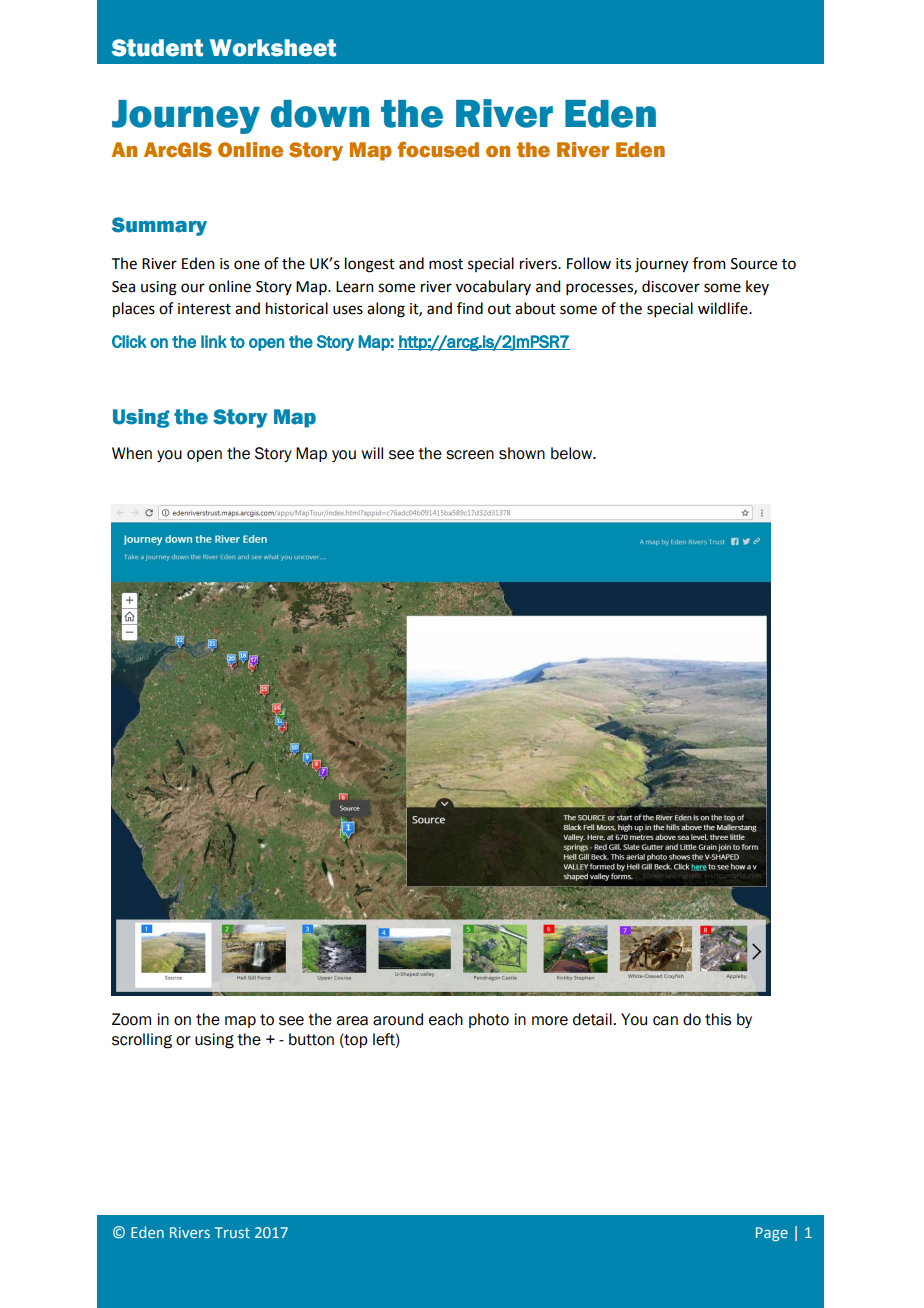 The width and height of the screenshot is (924, 1308). Describe the element at coordinates (718, 1019) in the screenshot. I see `this` at that location.
